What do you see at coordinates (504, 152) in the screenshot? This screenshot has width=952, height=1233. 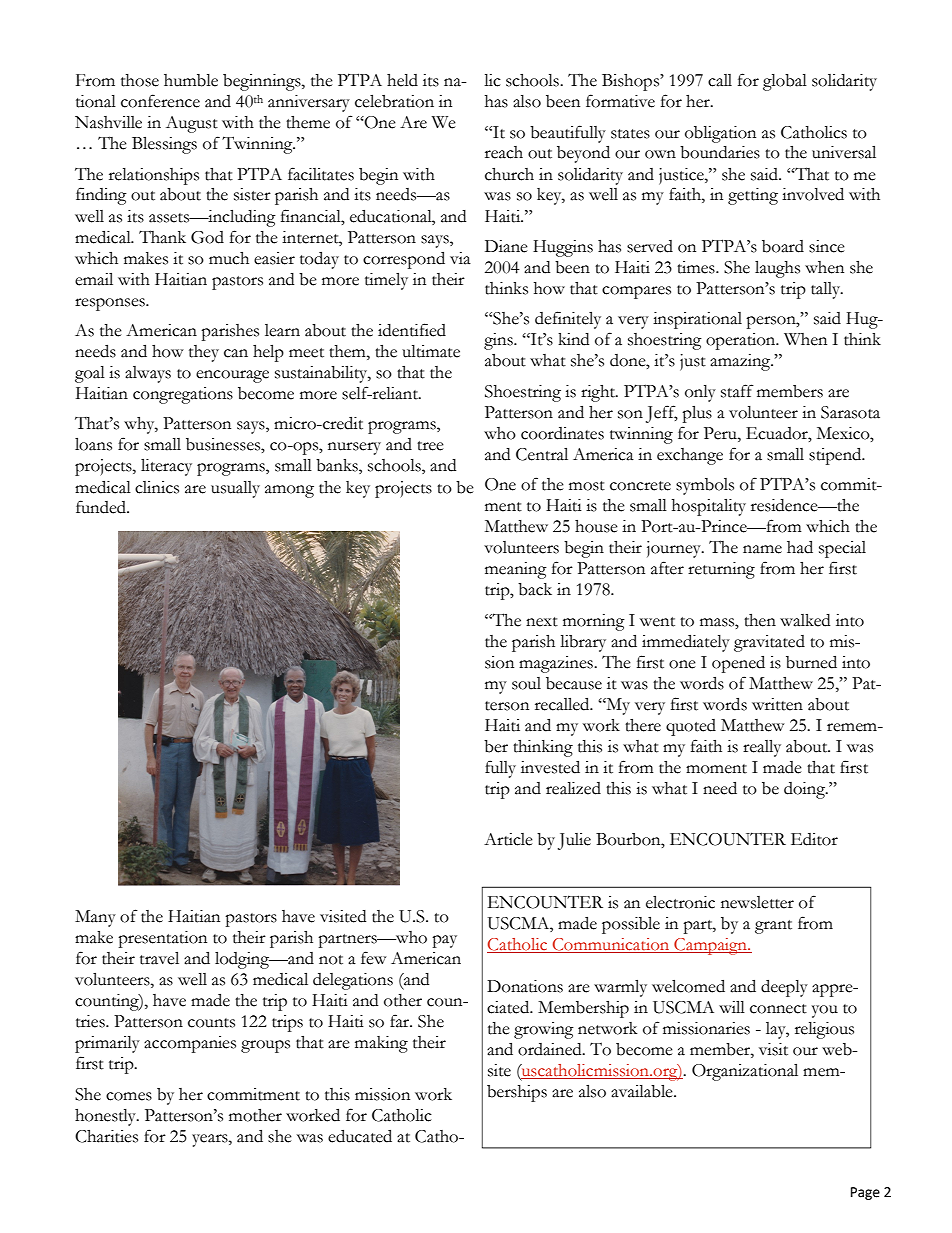 I see `reach` at bounding box center [504, 152].
